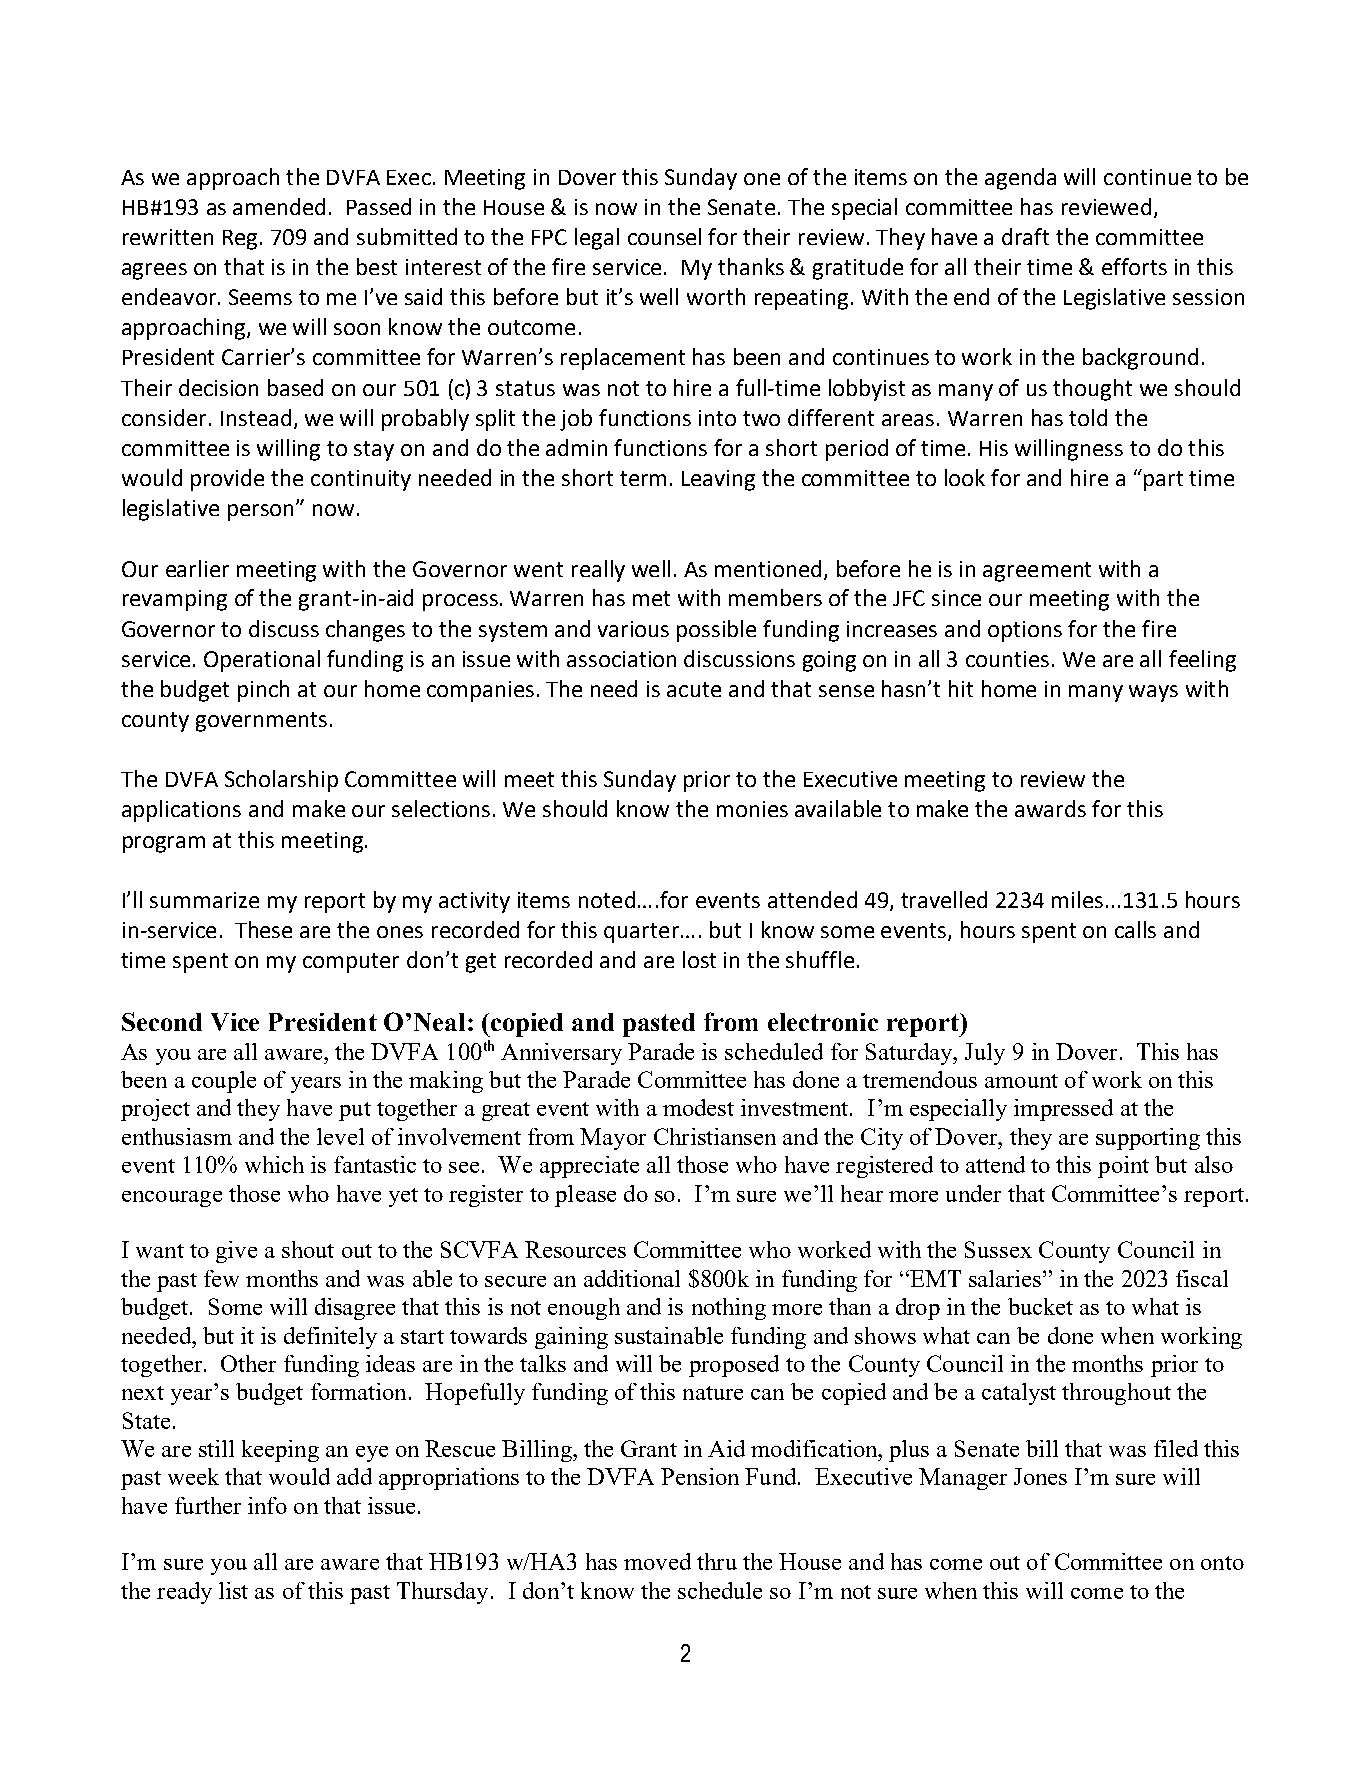 The height and width of the document is (1776, 1372). Describe the element at coordinates (1222, 1563) in the document. I see `onto` at that location.
